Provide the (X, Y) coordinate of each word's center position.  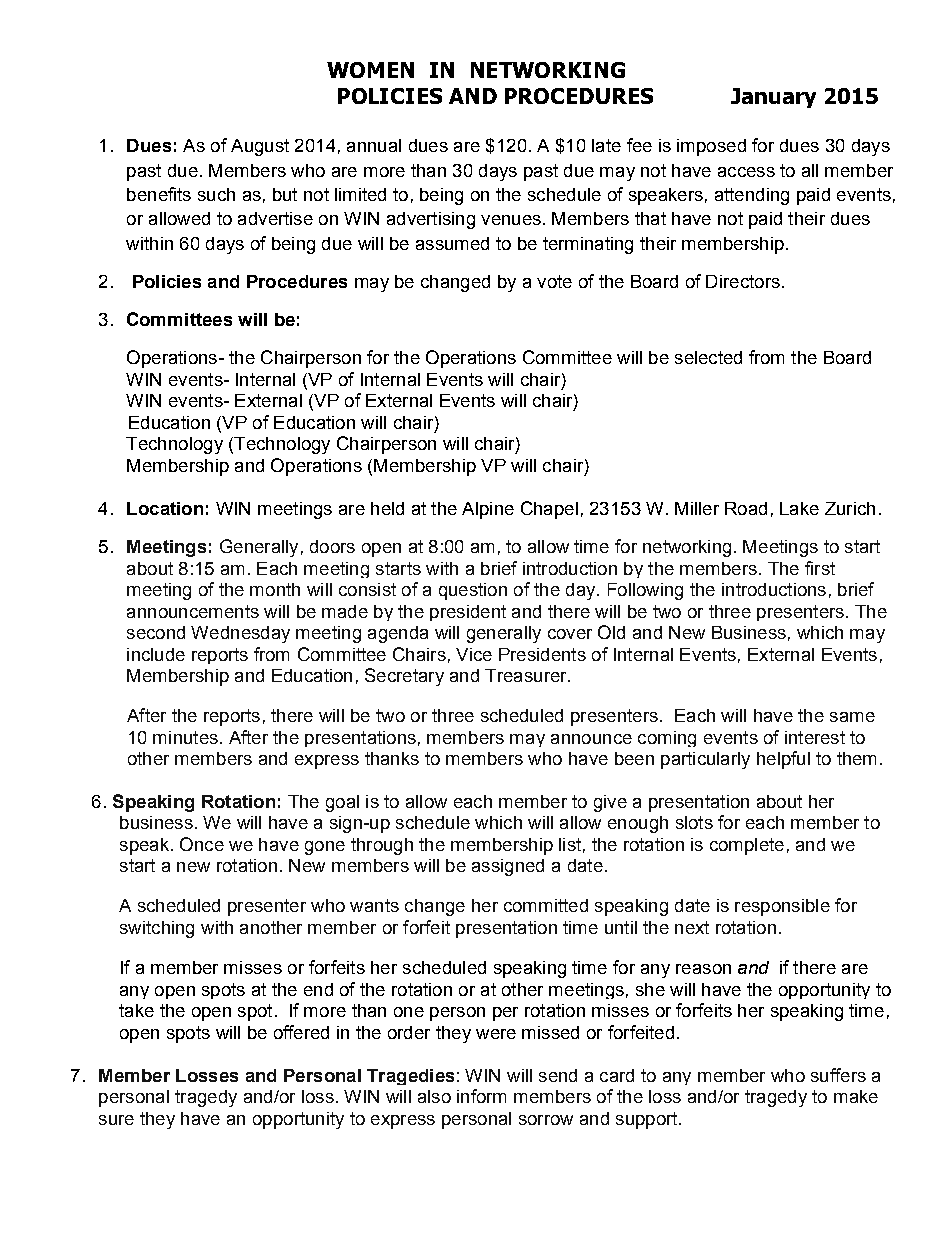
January (773, 98)
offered (301, 1032)
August (260, 147)
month (275, 589)
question (473, 591)
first (820, 568)
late (606, 145)
